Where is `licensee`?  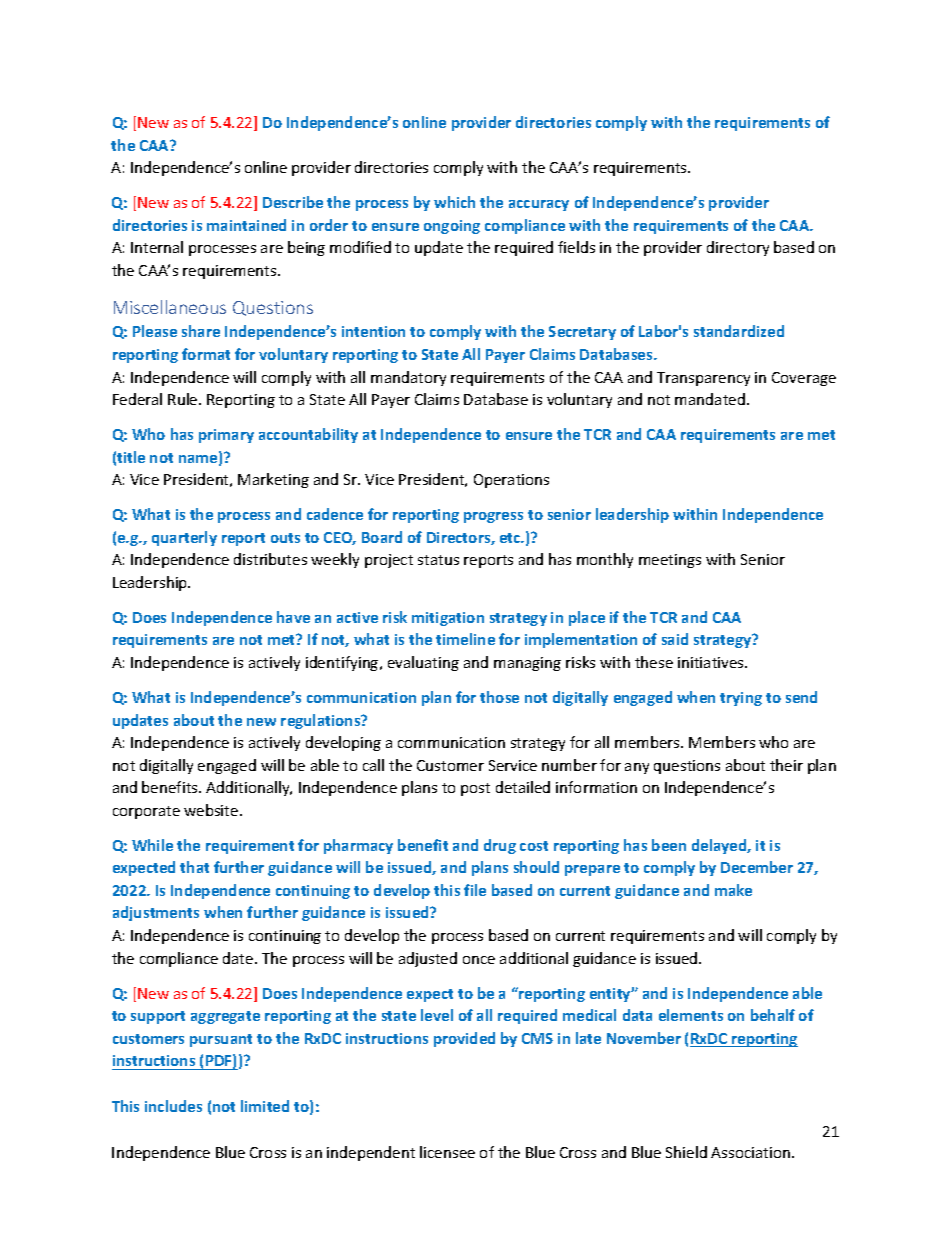 licensee is located at coordinates (447, 1152).
